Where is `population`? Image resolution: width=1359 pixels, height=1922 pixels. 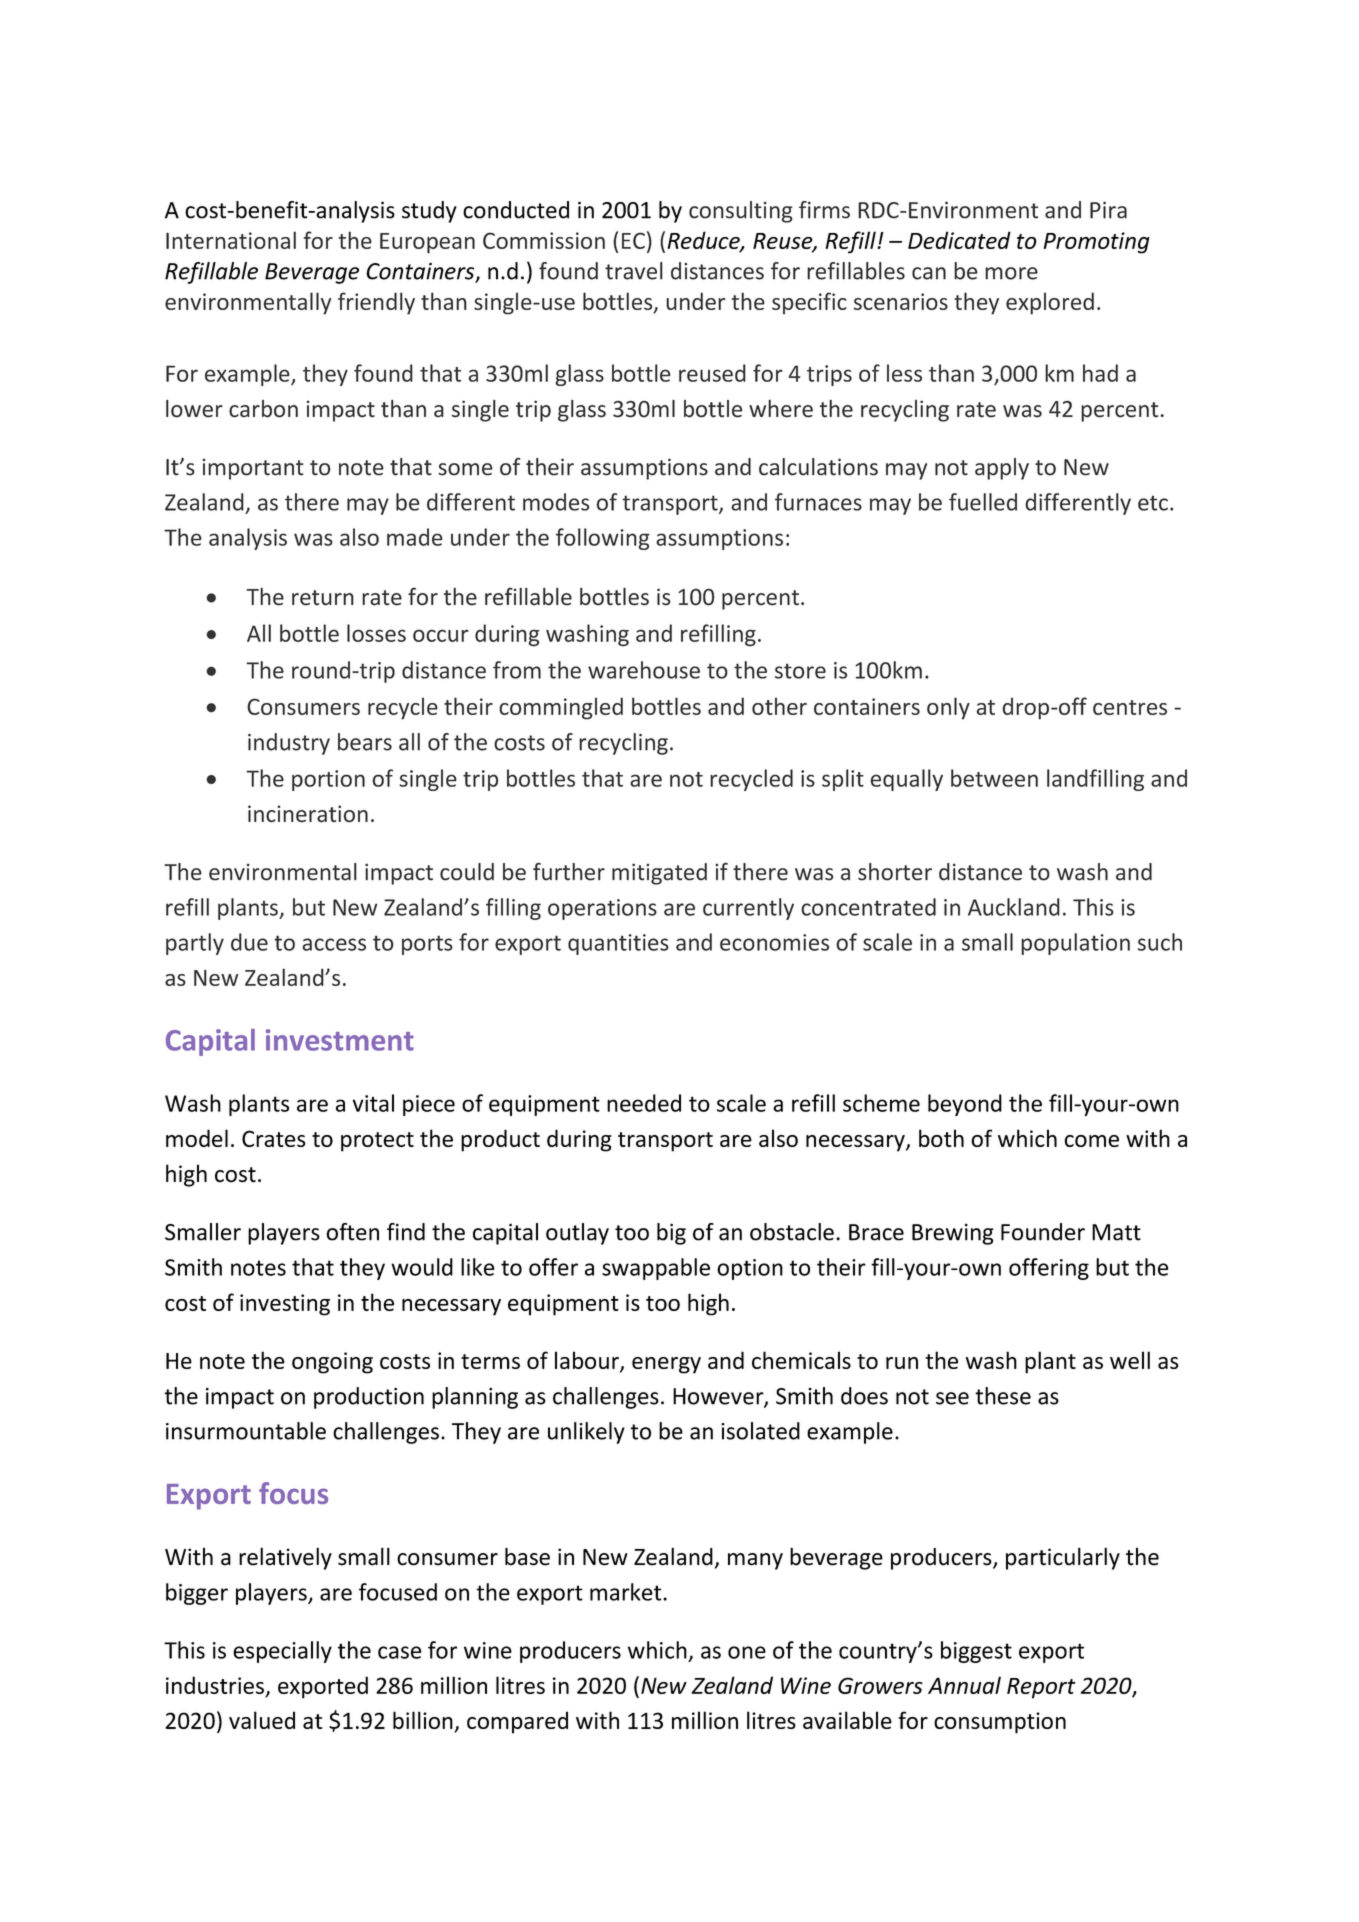 population is located at coordinates (1075, 944).
